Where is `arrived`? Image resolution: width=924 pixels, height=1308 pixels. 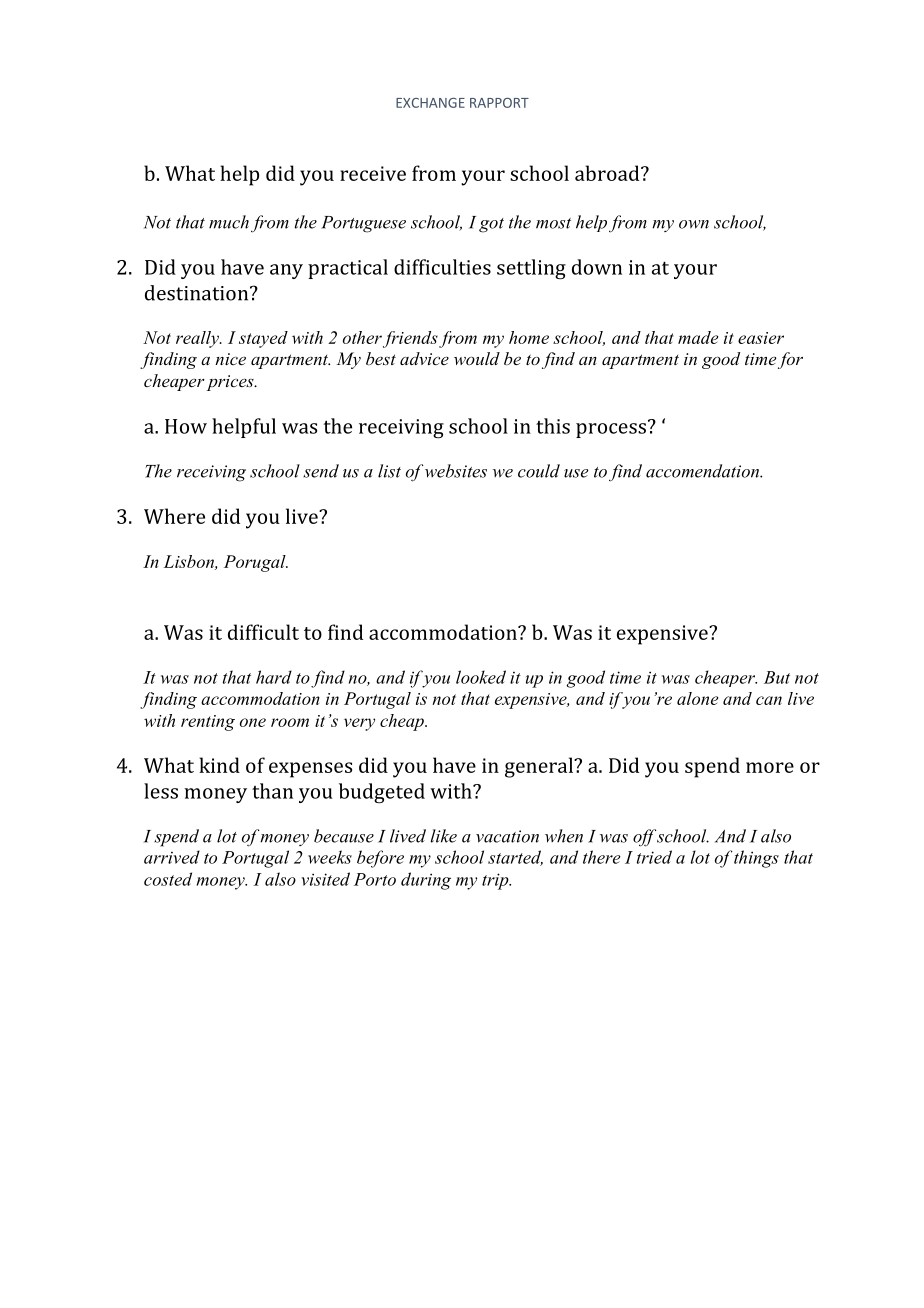
arrived is located at coordinates (172, 857).
